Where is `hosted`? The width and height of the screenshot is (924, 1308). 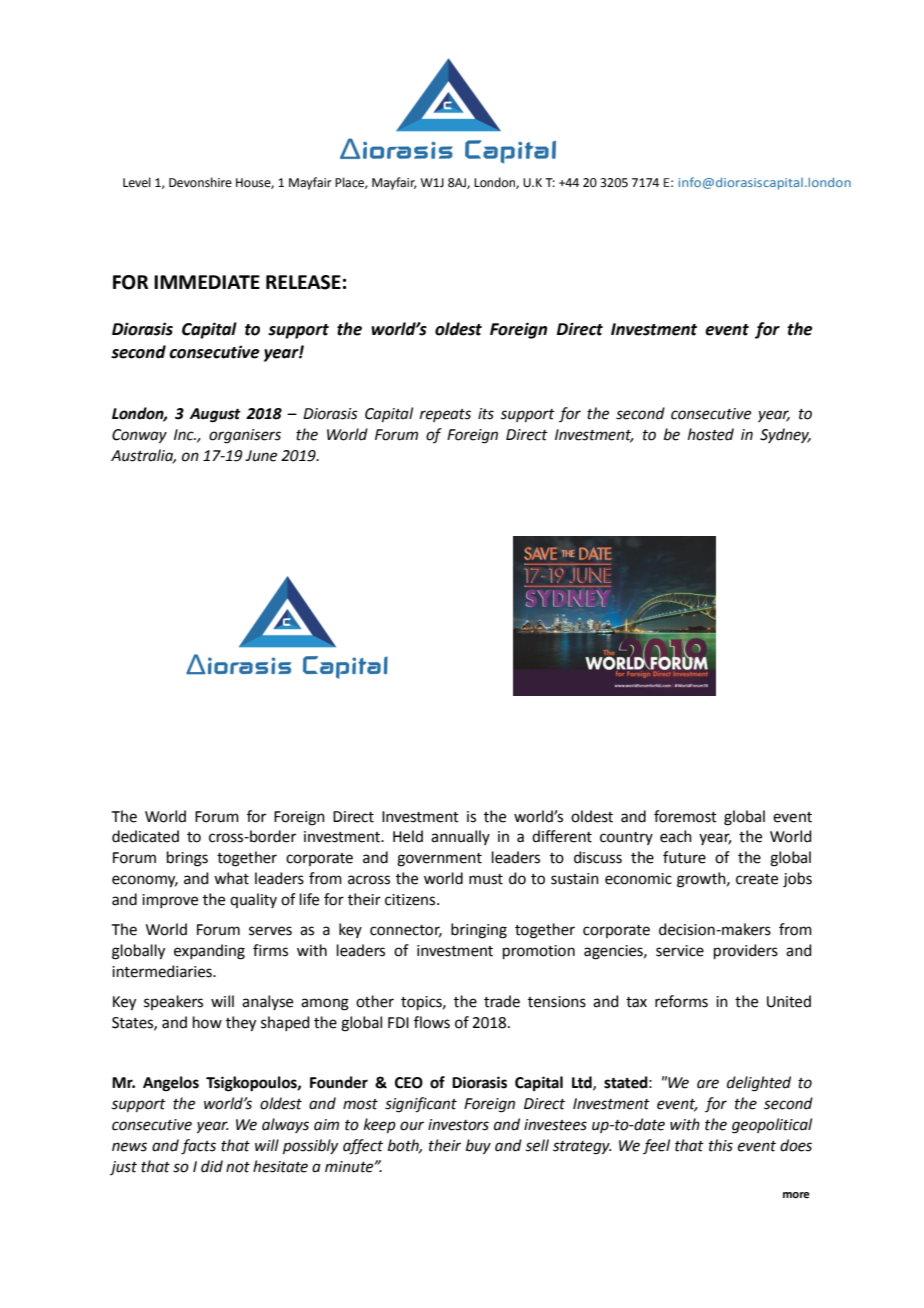 hosted is located at coordinates (711, 434).
